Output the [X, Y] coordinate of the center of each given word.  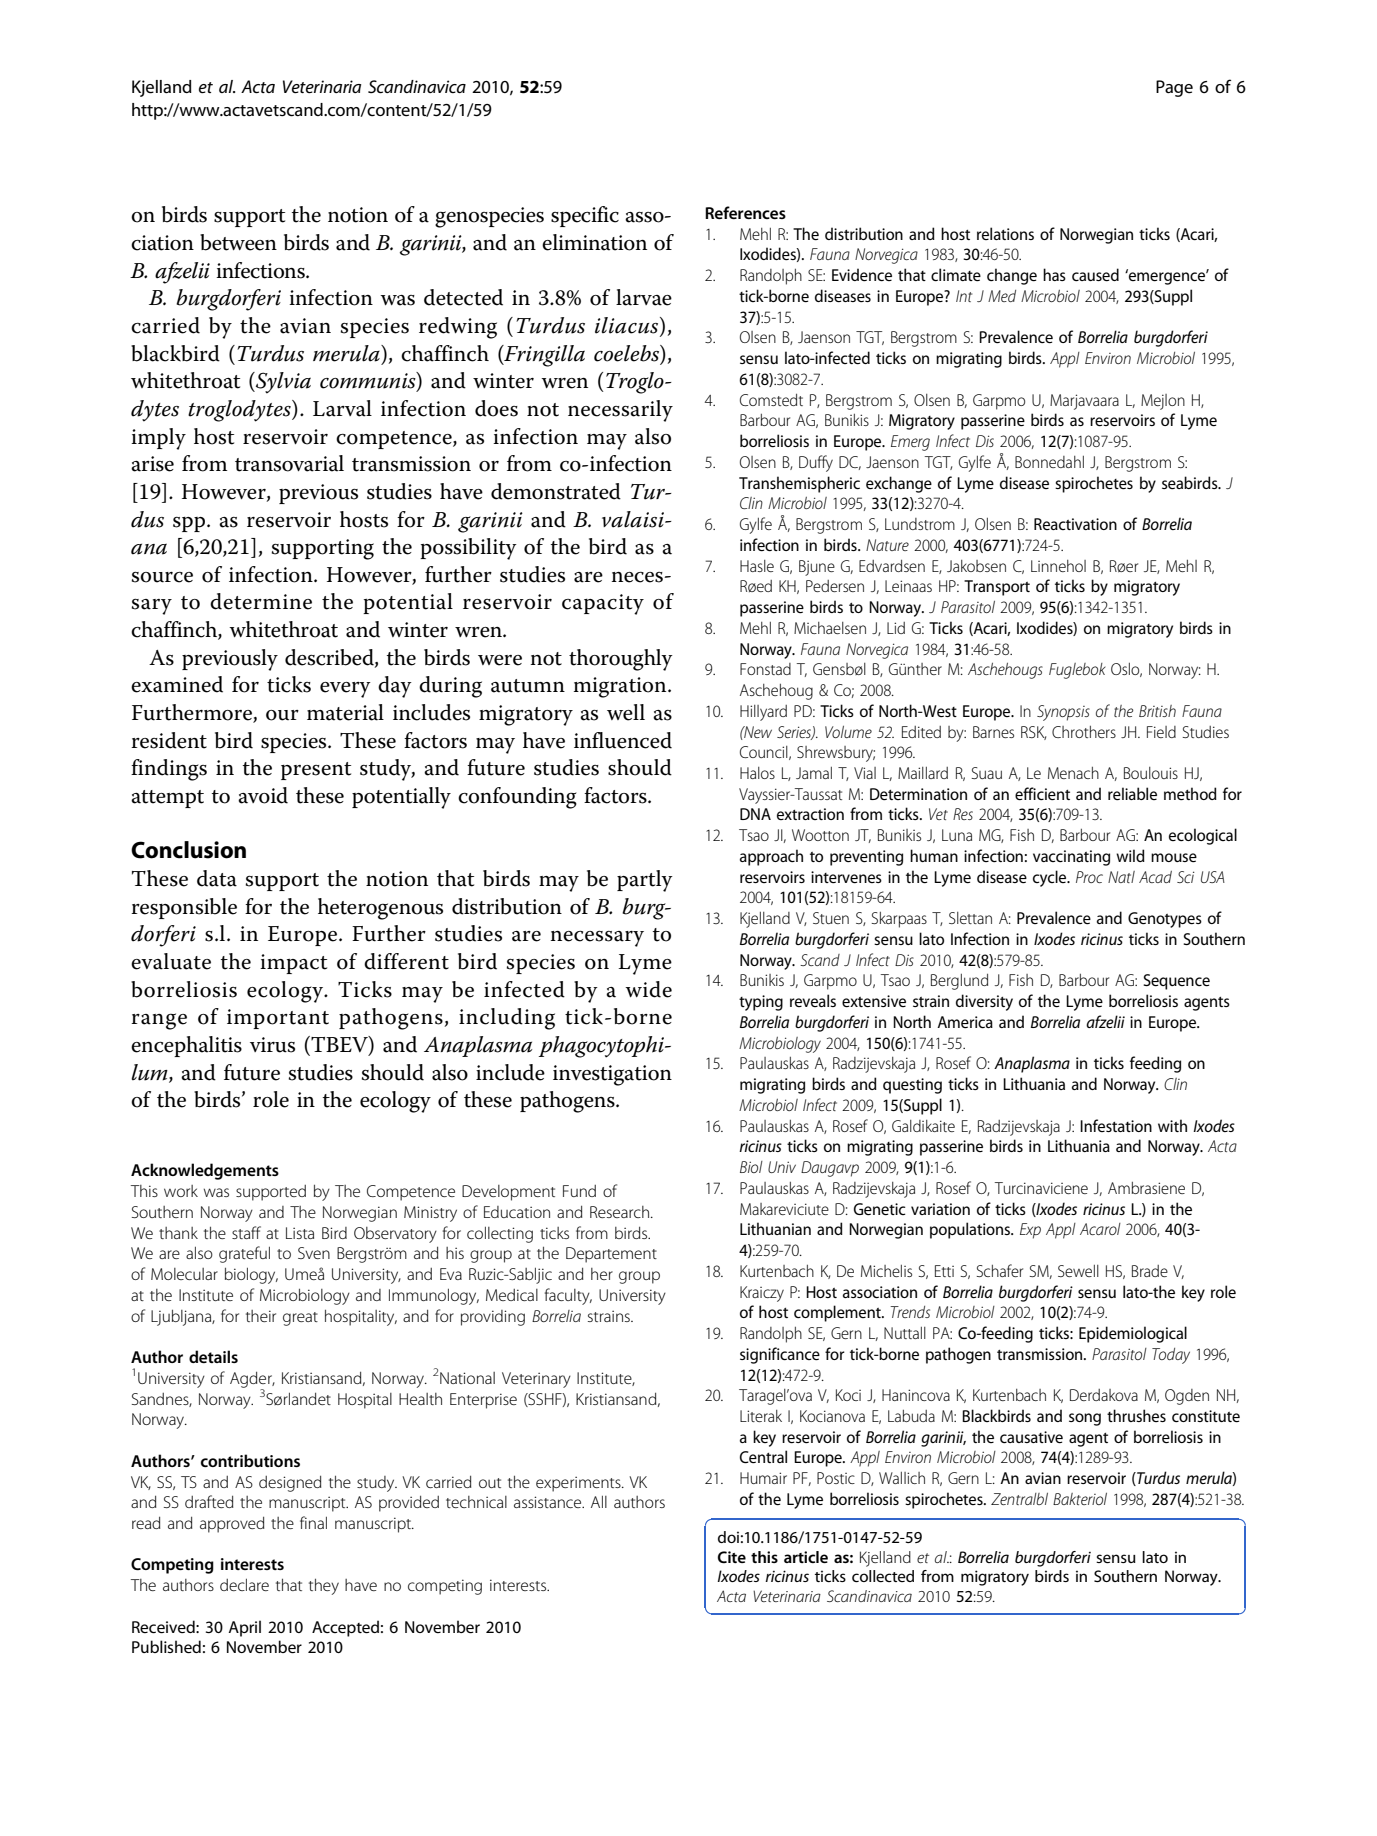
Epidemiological [1133, 1334]
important [278, 1019]
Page [1174, 88]
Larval [342, 408]
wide [648, 989]
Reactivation [1075, 524]
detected [463, 297]
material [345, 712]
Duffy [816, 463]
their [261, 1316]
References [745, 212]
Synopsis [1063, 713]
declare [244, 1584]
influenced [623, 740]
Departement [611, 1255]
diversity [984, 1002]
